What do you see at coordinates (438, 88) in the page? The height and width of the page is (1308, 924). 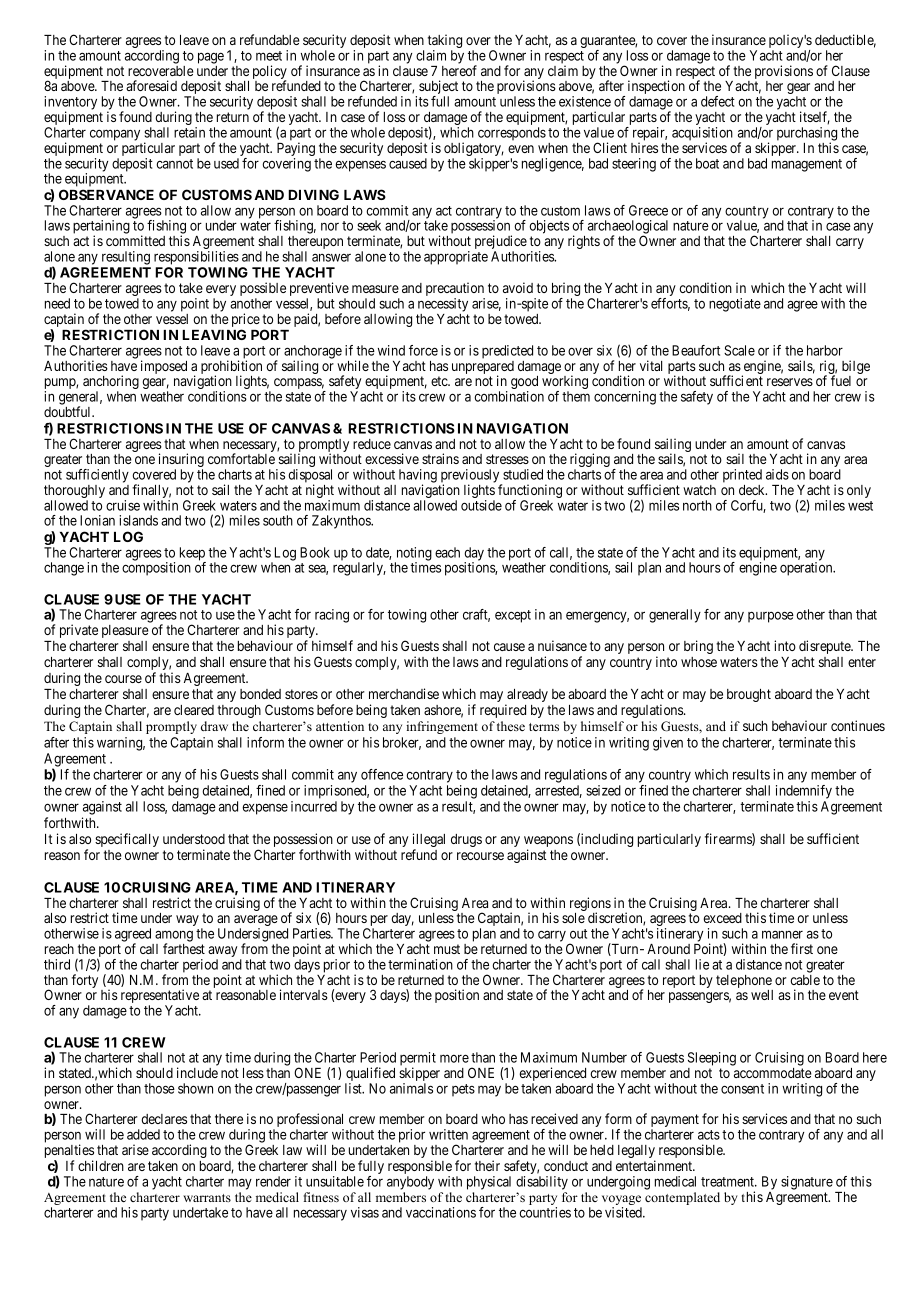 I see `subject` at bounding box center [438, 88].
